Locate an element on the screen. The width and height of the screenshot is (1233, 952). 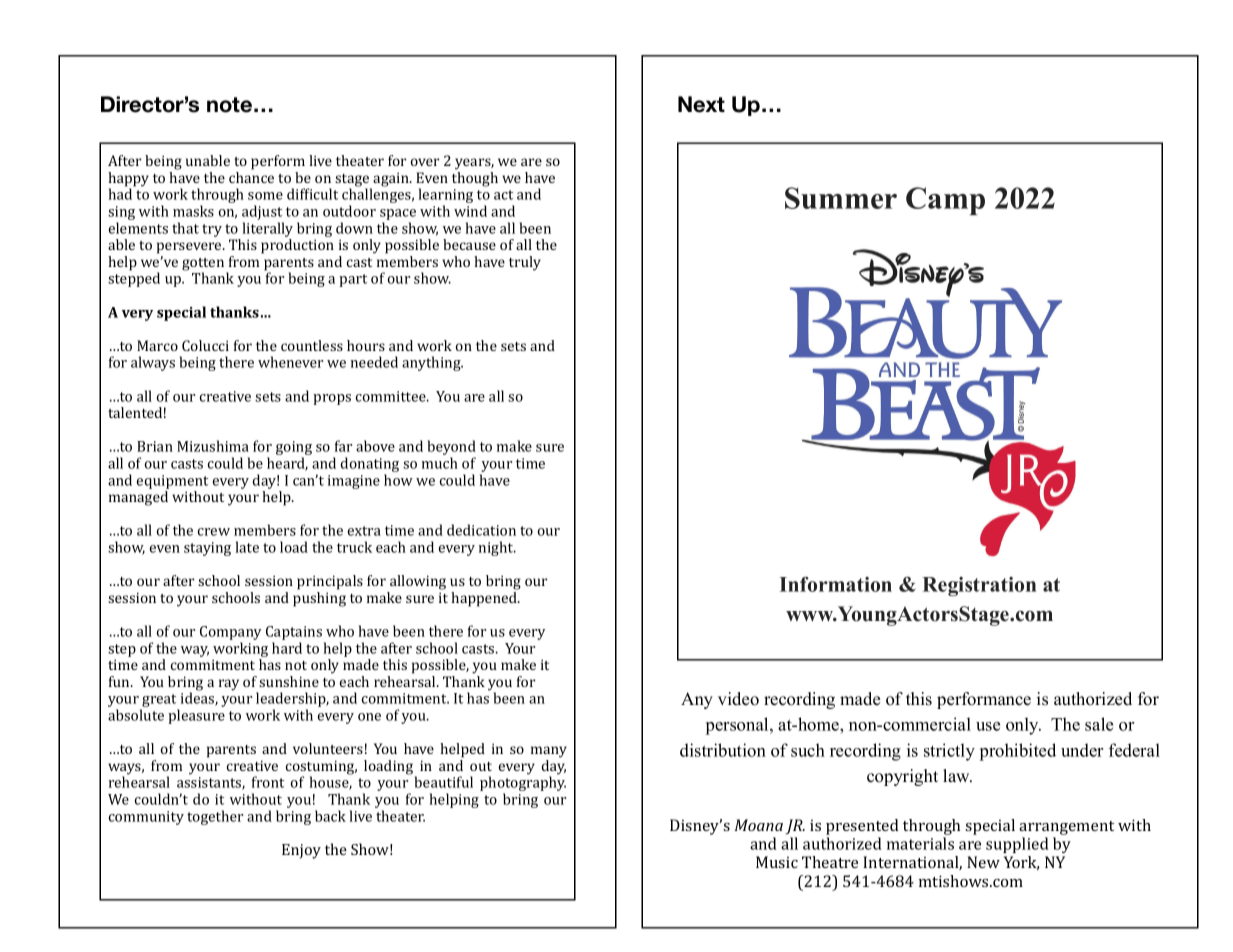
Next is located at coordinates (701, 104).
